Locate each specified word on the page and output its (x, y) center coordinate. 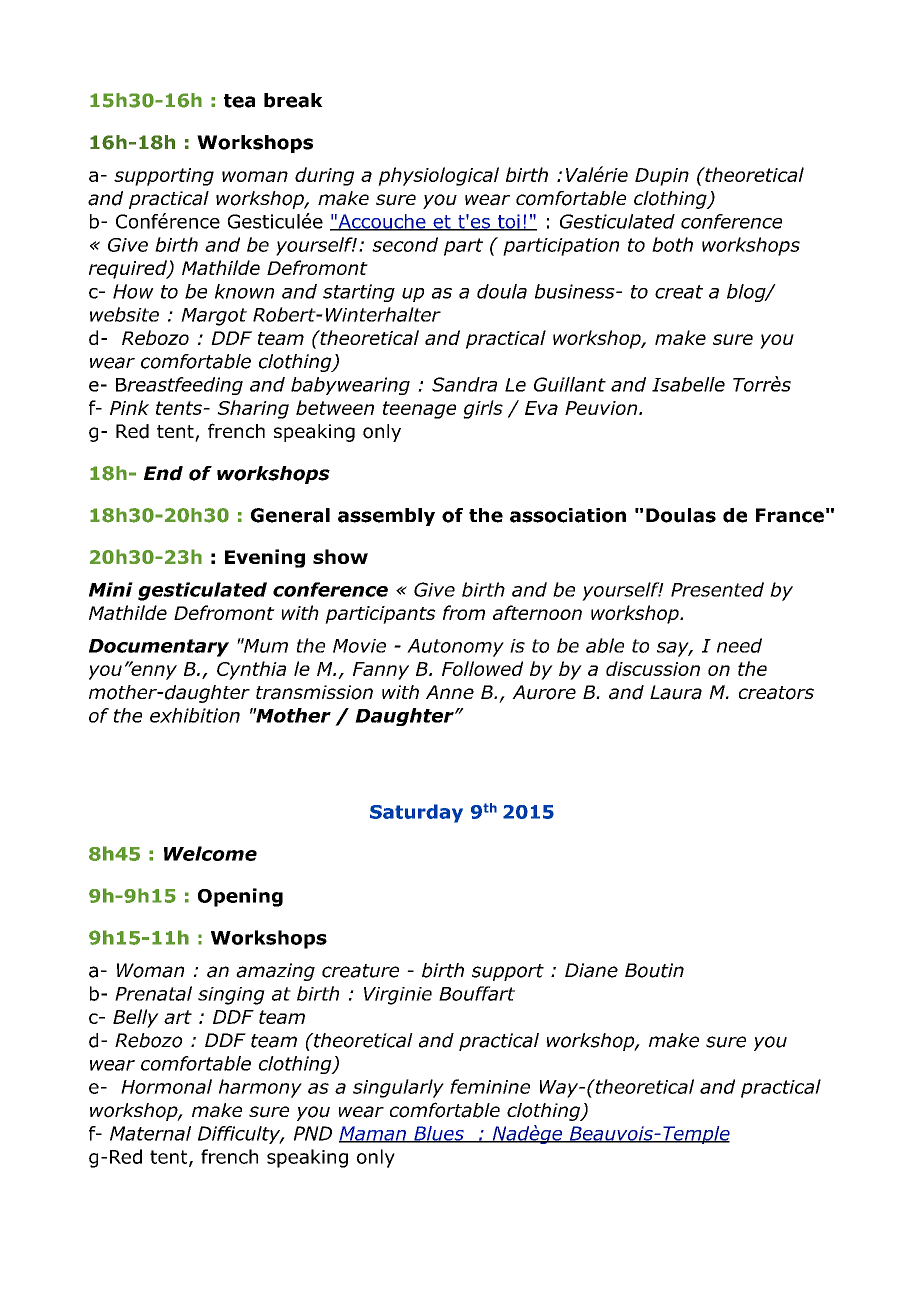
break (293, 100)
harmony (260, 1088)
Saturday (416, 813)
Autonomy (455, 648)
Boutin (654, 970)
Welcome (210, 853)
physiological (438, 176)
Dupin (662, 177)
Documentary (159, 648)
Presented (717, 589)
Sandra (464, 384)
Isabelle (688, 384)
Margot (214, 317)
